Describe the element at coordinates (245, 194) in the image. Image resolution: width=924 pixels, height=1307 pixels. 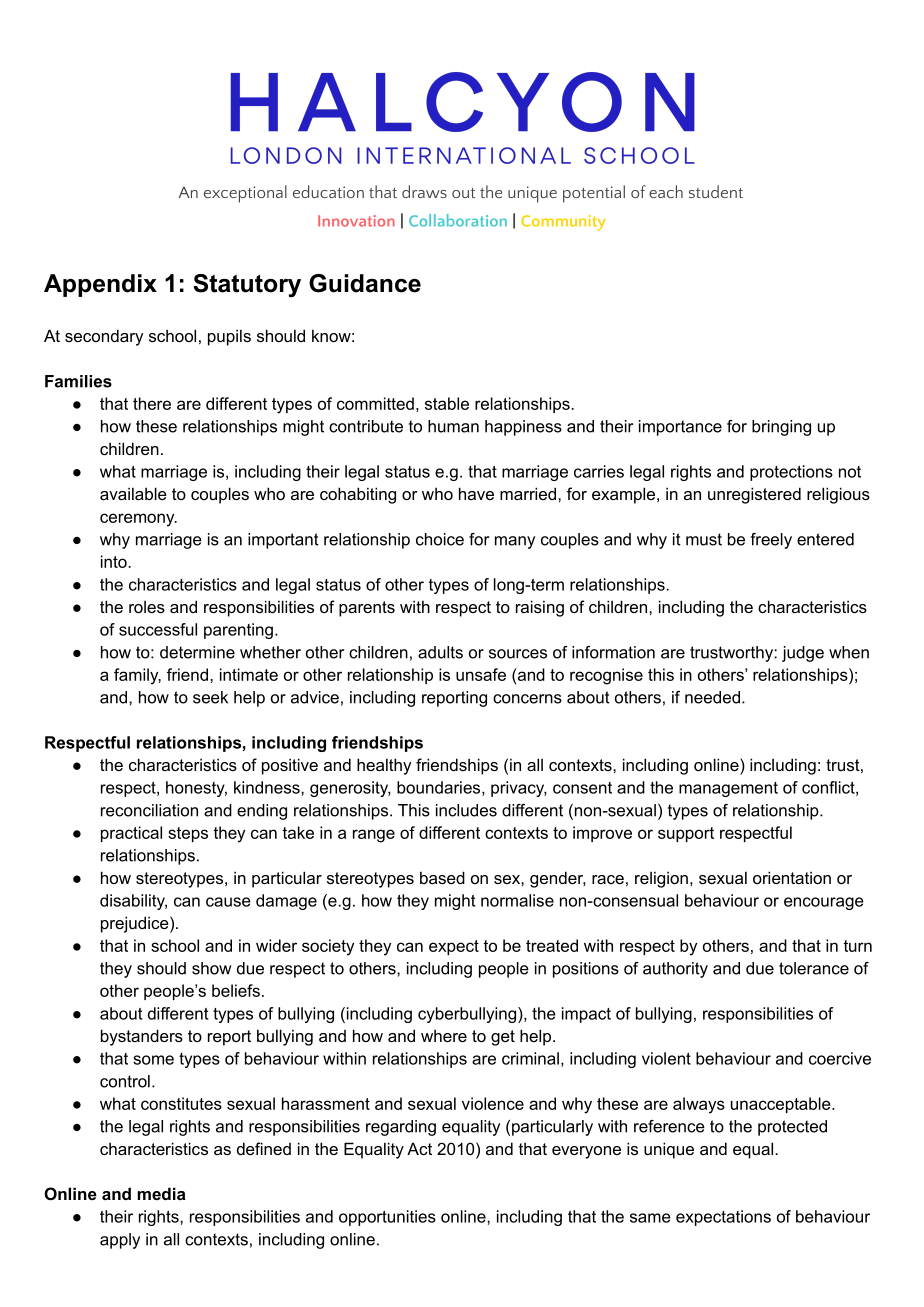
I see `exceptional` at that location.
